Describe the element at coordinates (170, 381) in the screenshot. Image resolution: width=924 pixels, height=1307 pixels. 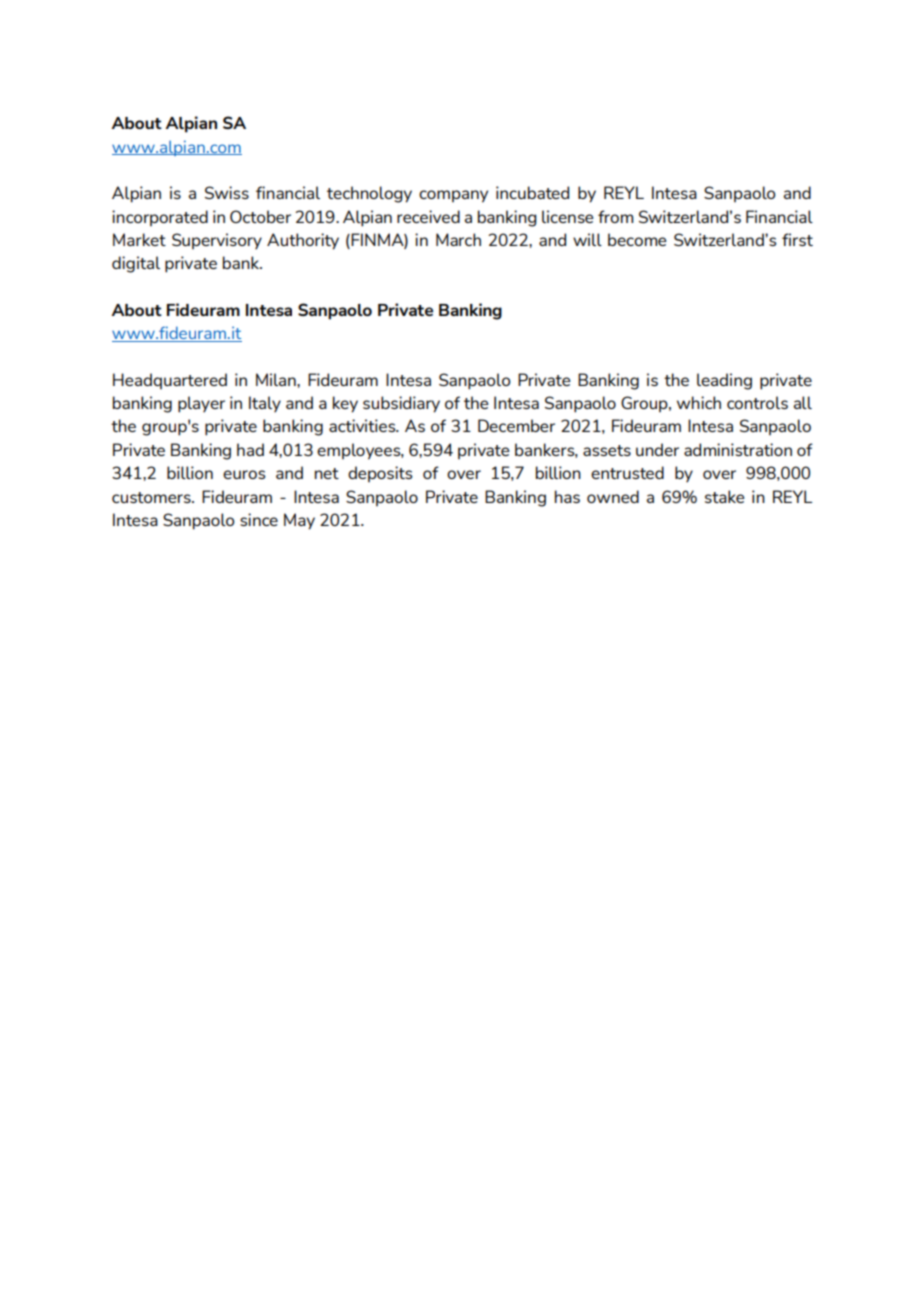
I see `Headquartered` at that location.
